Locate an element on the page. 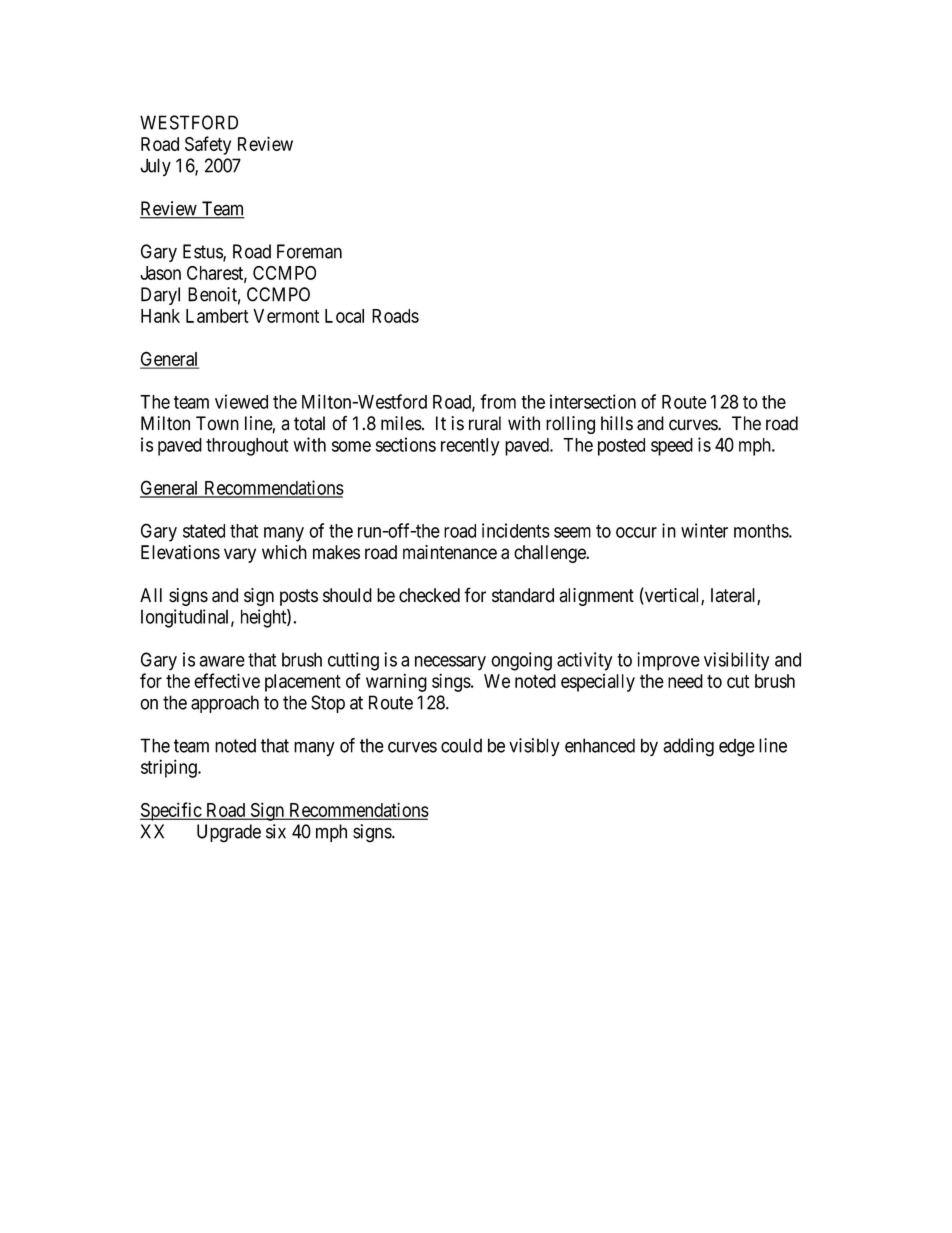  stated is located at coordinates (204, 531).
